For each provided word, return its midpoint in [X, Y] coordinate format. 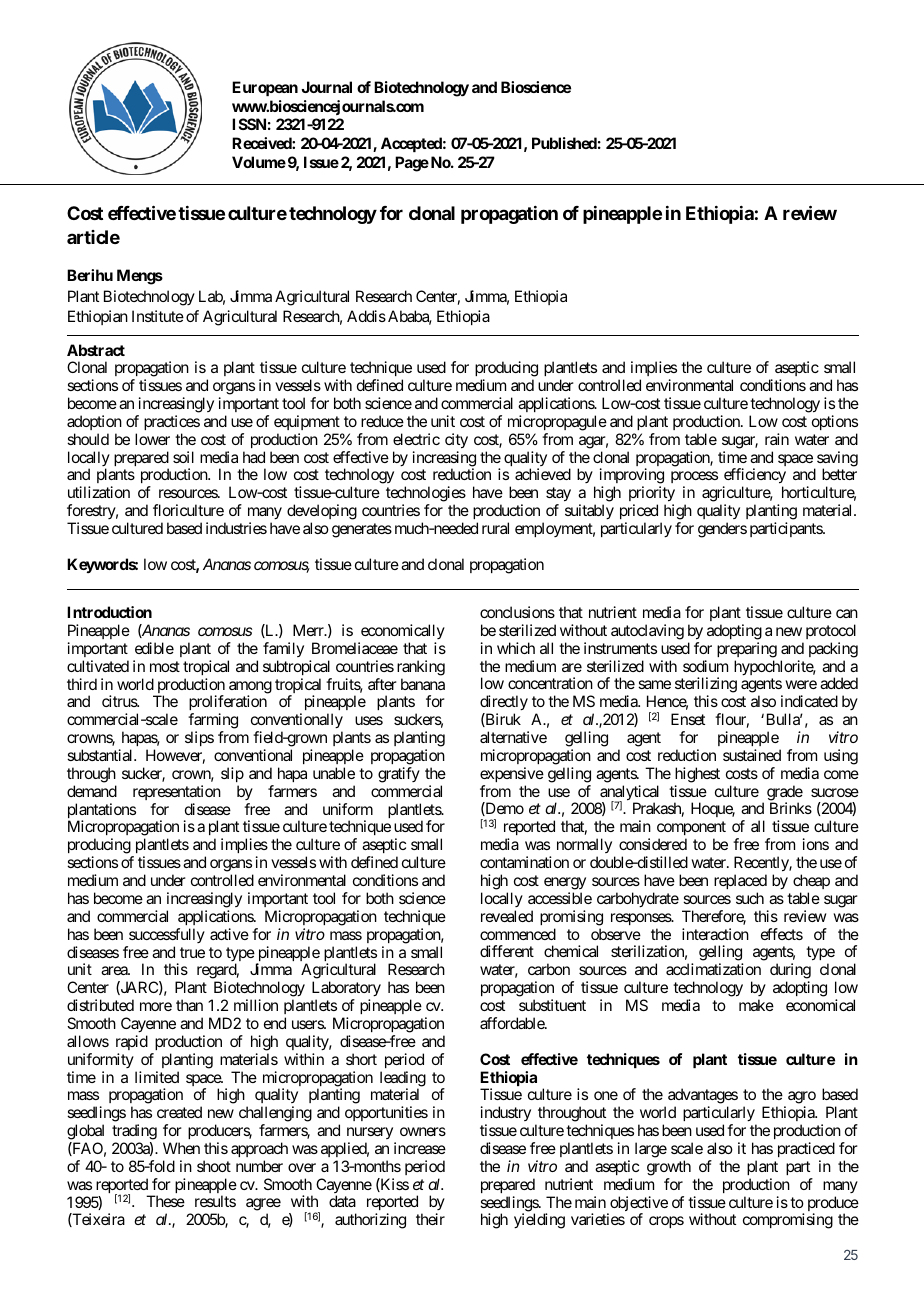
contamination [524, 862]
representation [177, 792]
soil [183, 457]
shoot [214, 1166]
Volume [259, 162]
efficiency [754, 477]
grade [785, 794]
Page [412, 164]
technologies [426, 495]
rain [777, 439]
